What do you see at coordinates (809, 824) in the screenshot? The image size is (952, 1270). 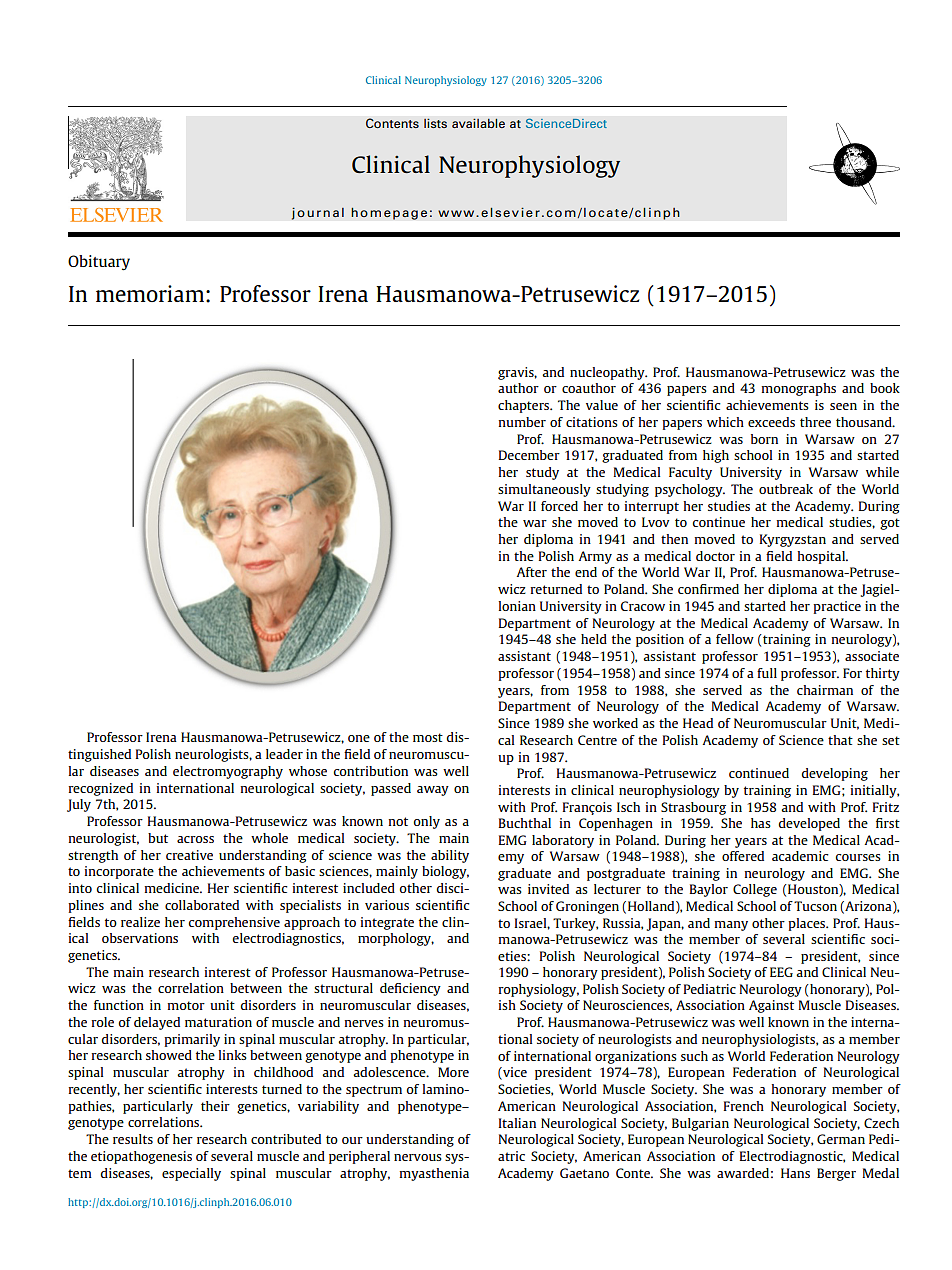 I see `developed` at bounding box center [809, 824].
